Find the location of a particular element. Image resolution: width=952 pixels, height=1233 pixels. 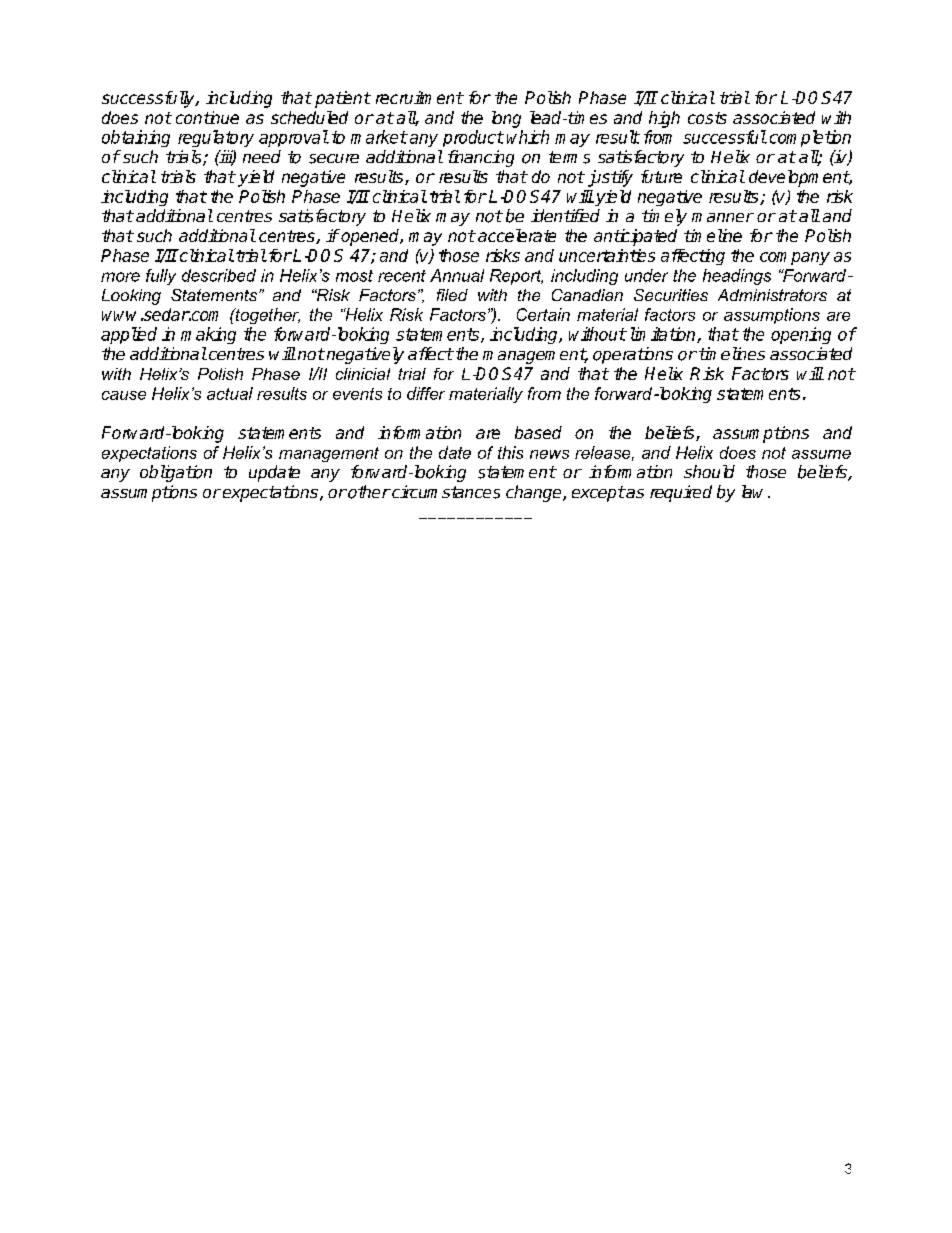

development is located at coordinates (799, 178).
